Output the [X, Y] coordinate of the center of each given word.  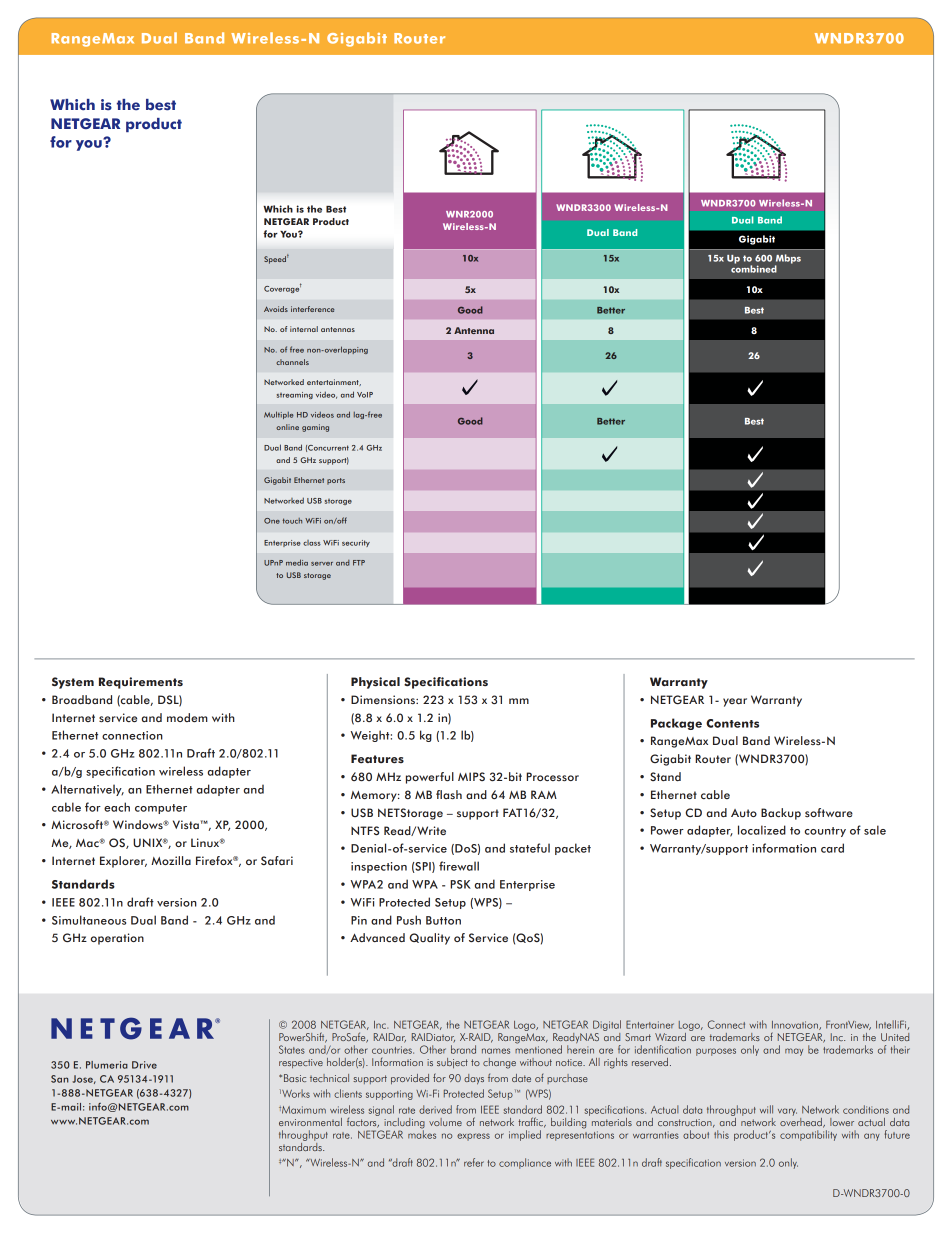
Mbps [788, 260]
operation [117, 939]
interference [312, 309]
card [832, 848]
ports [336, 481]
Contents [732, 723]
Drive [144, 1065]
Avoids [276, 309]
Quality [429, 939]
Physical [375, 683]
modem [187, 717]
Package [676, 724]
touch [292, 521]
